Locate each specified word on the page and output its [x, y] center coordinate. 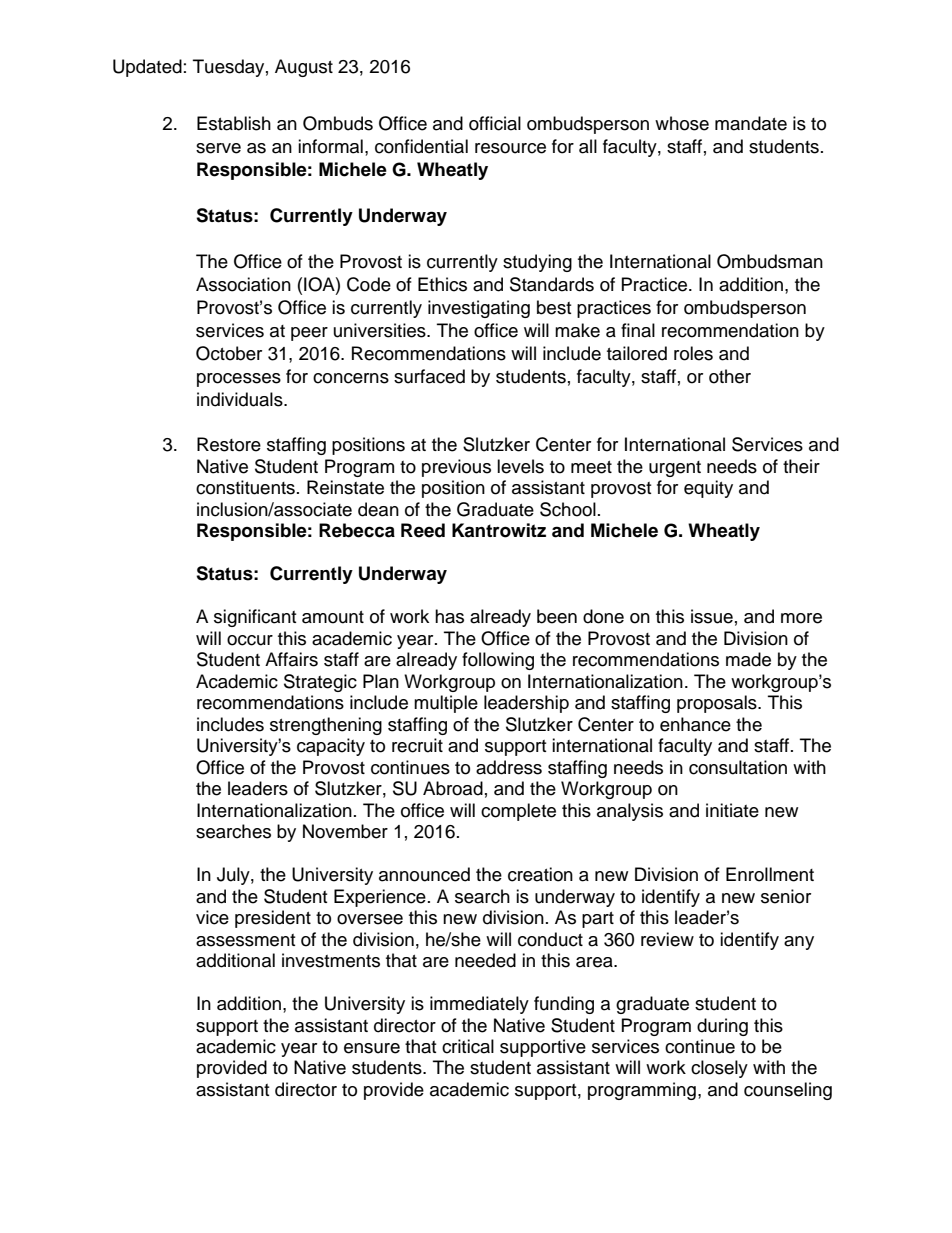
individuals [241, 399]
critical [468, 1046]
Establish [234, 123]
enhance [695, 724]
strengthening [326, 726]
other [730, 376]
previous [456, 468]
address [509, 767]
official [495, 123]
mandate [751, 123]
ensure [372, 1048]
